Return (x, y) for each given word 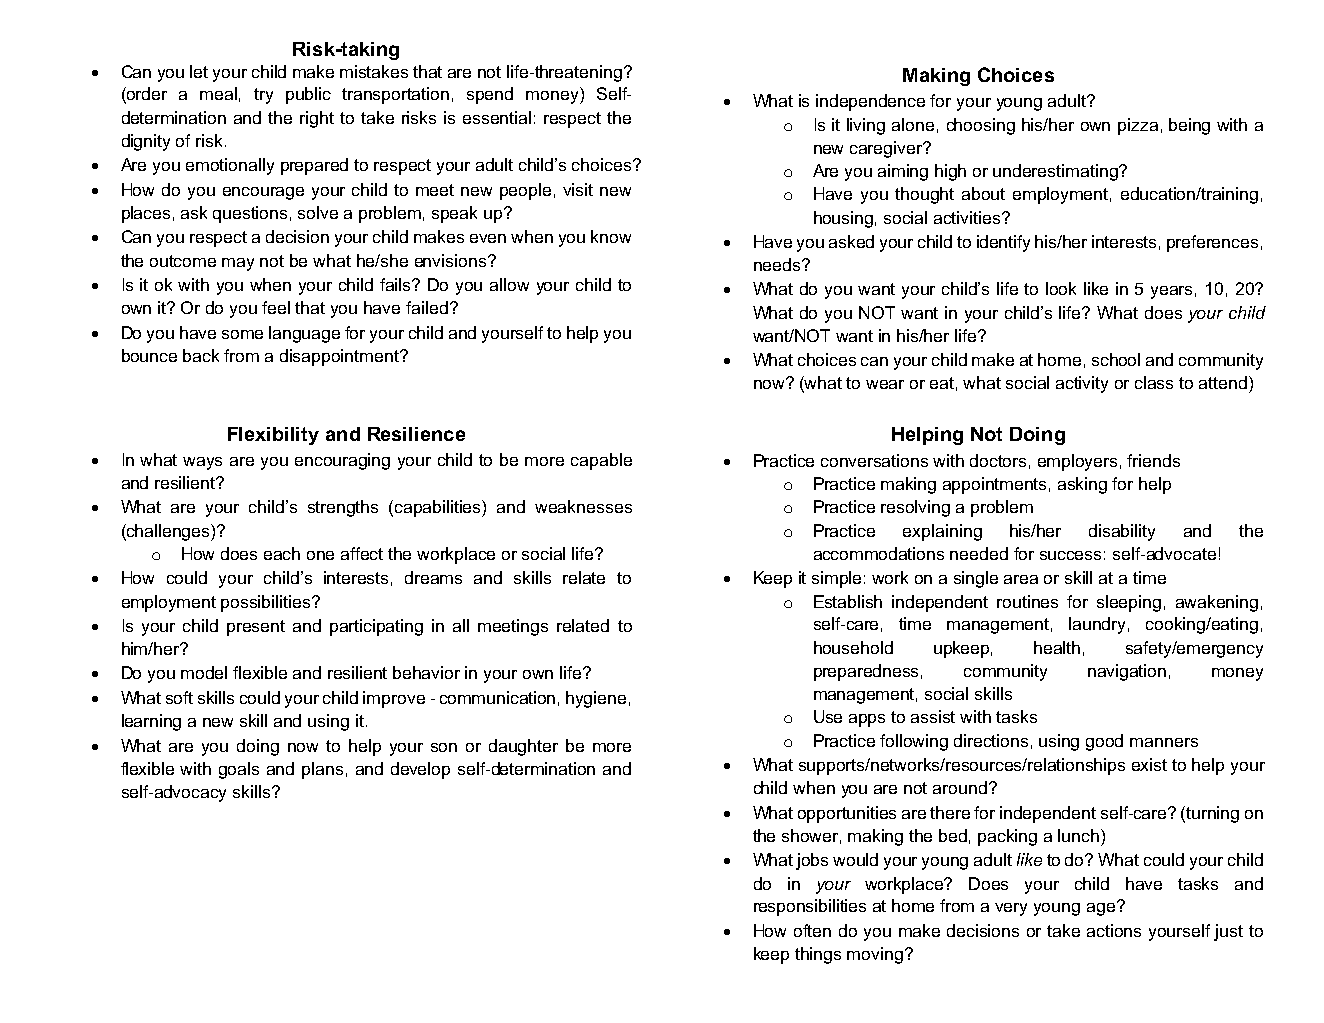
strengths (343, 508)
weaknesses (583, 506)
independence (870, 102)
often (812, 930)
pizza (1138, 126)
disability (1122, 532)
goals (239, 770)
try (263, 96)
